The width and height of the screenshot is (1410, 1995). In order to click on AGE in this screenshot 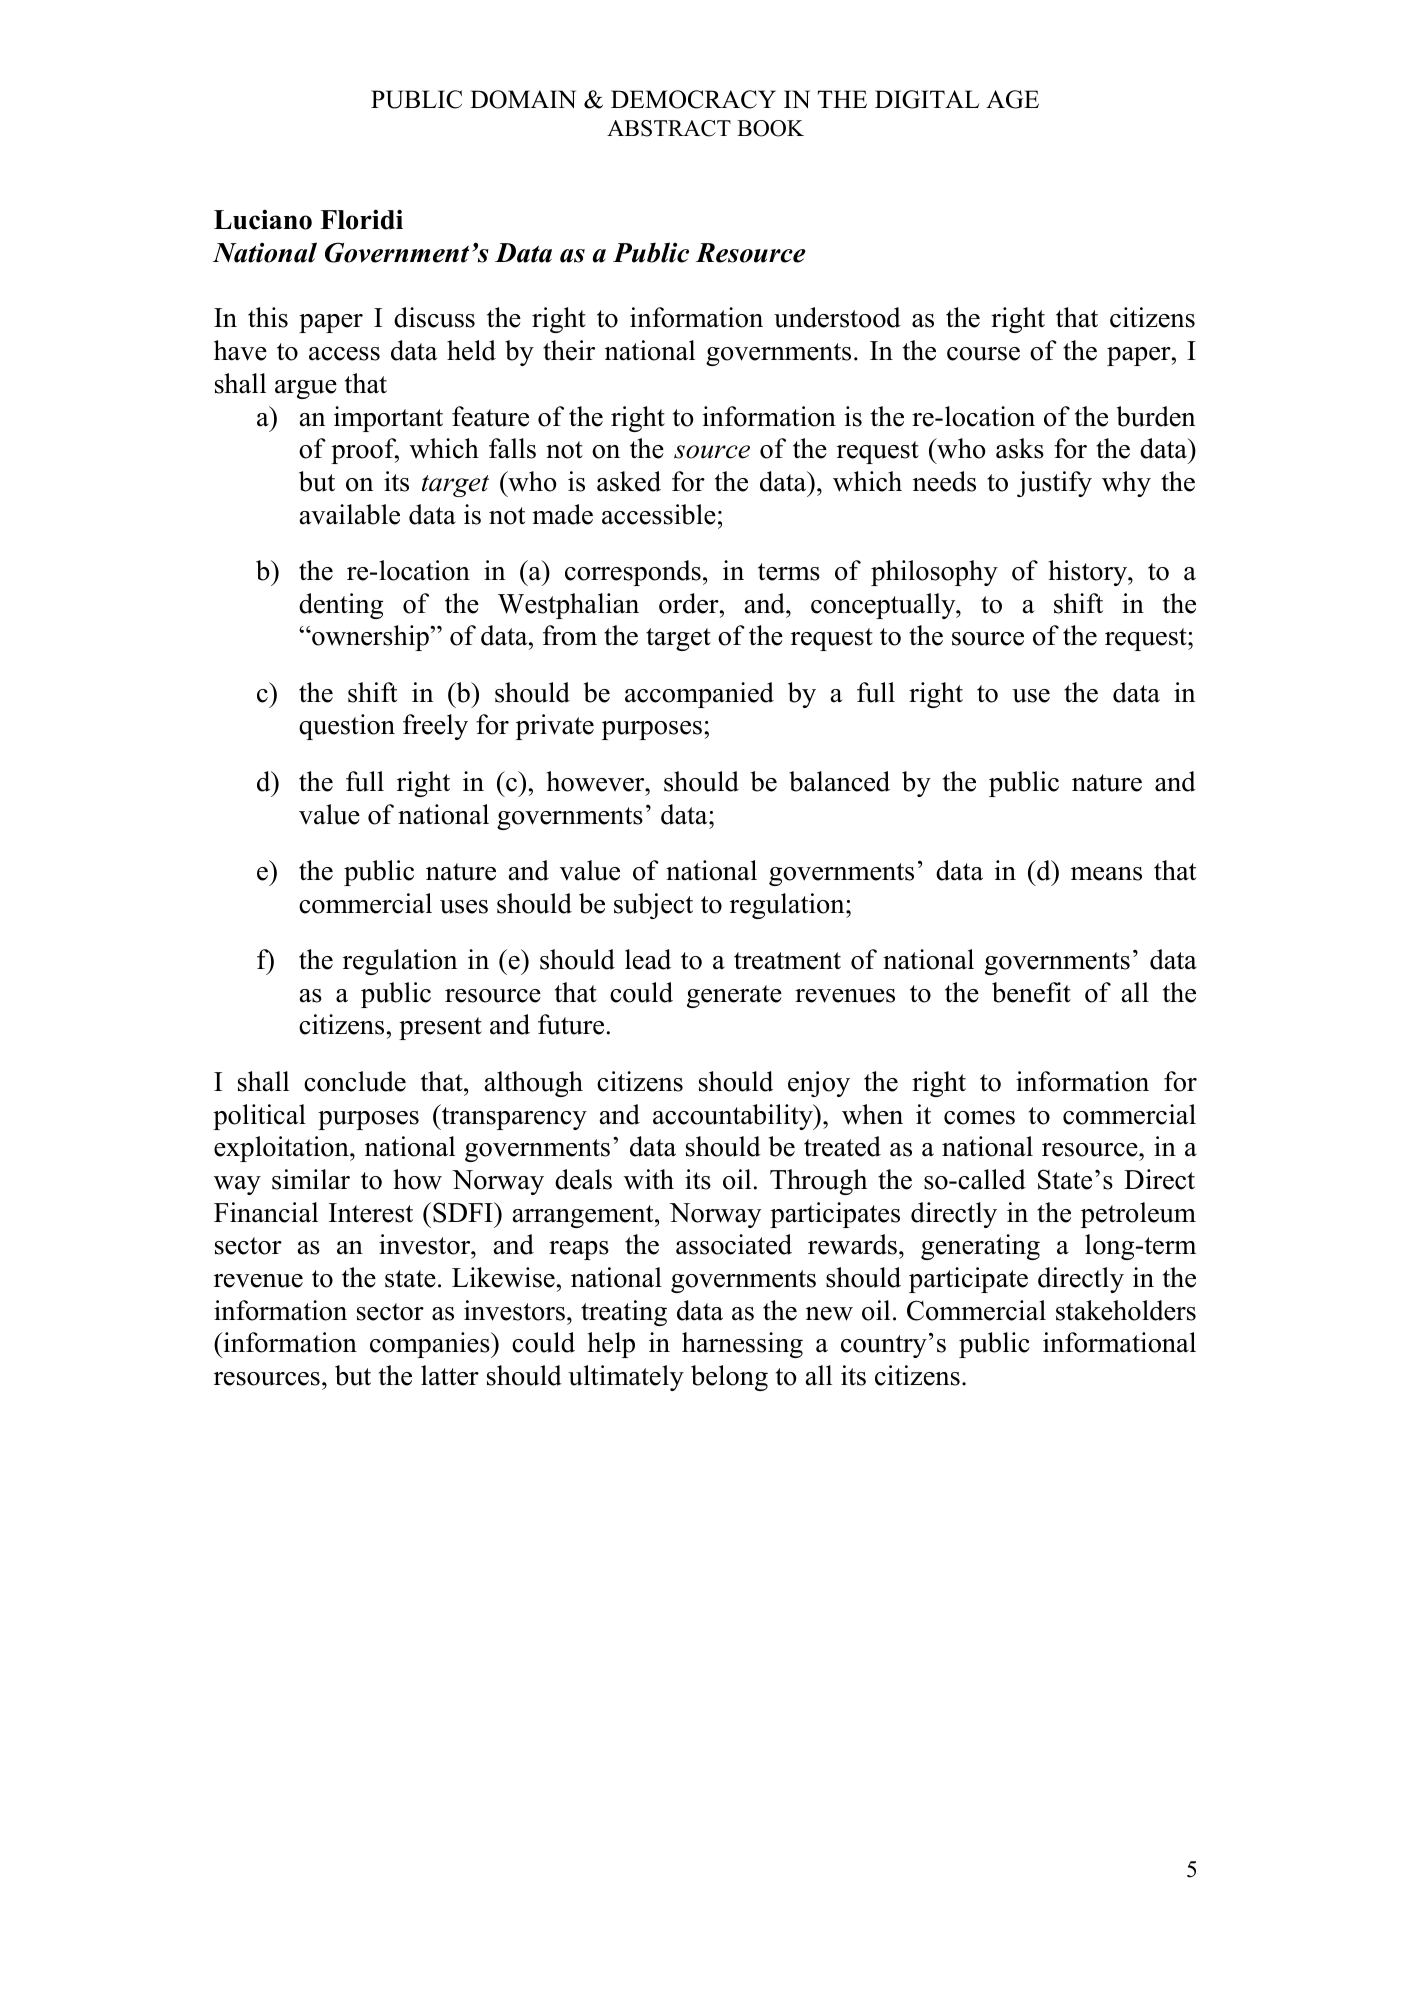, I will do `click(1012, 99)`.
